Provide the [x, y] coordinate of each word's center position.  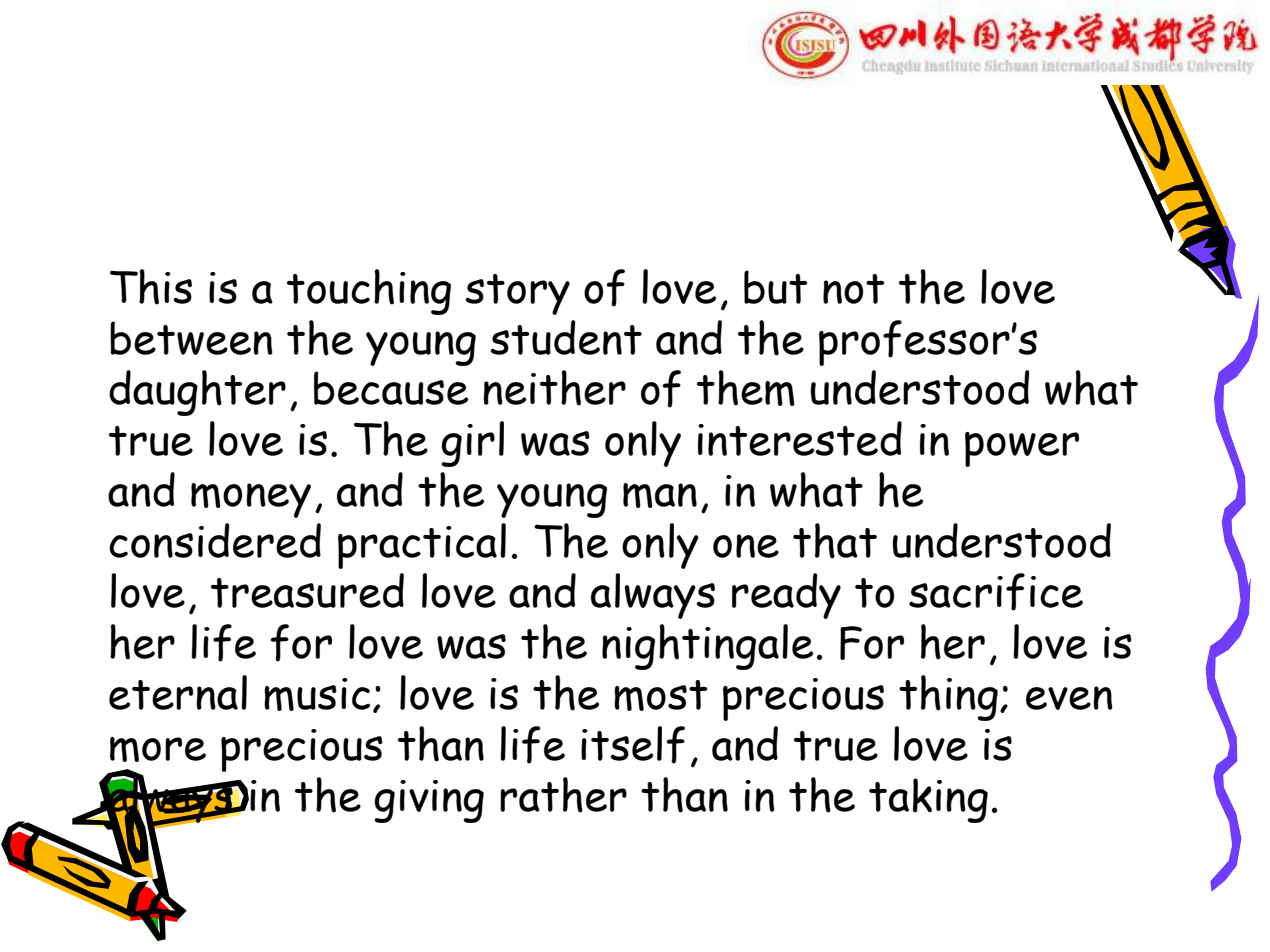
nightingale [707, 647]
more [158, 749]
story [517, 294]
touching [369, 292]
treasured [307, 590]
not [853, 289]
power [1022, 449]
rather [563, 795]
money [251, 500]
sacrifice [996, 592]
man [660, 495]
